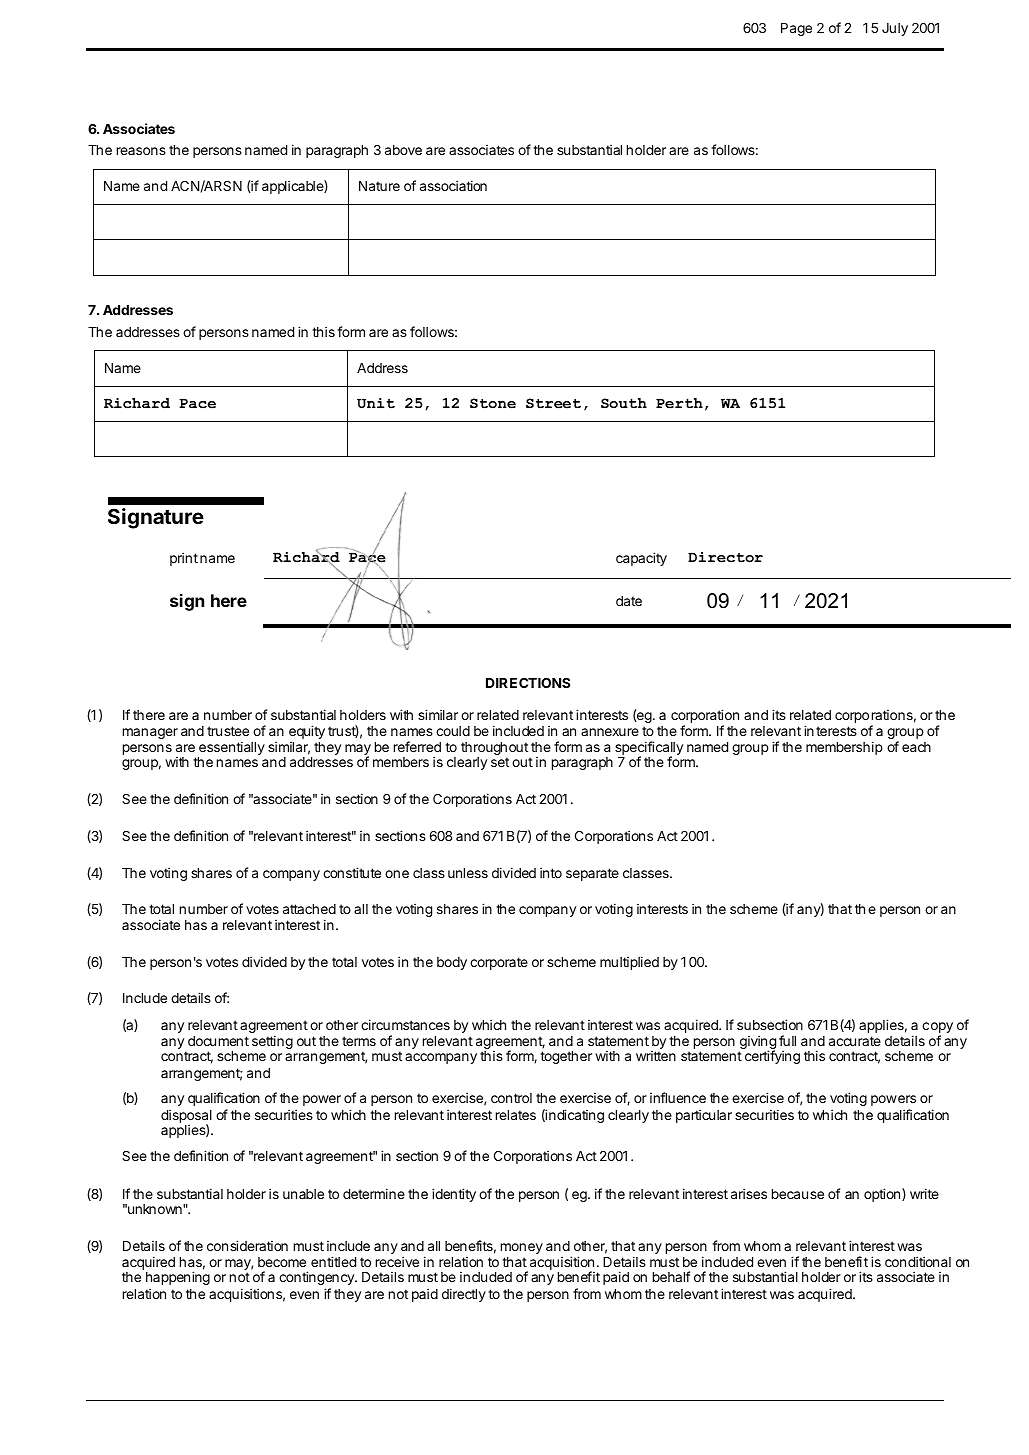 This image has width=1029, height=1455. I want to click on each, so click(916, 747).
